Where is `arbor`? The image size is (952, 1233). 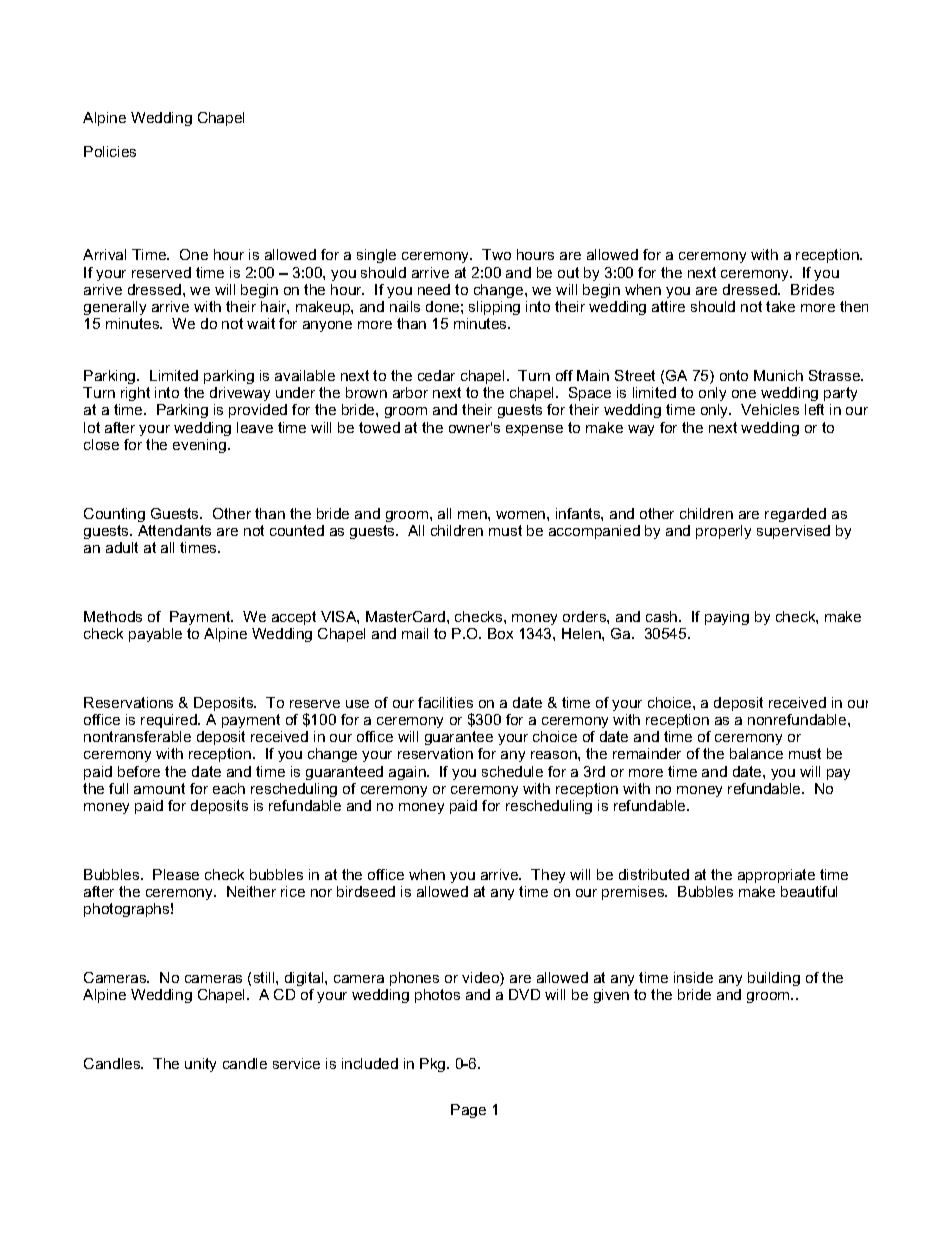
arbor is located at coordinates (410, 392).
